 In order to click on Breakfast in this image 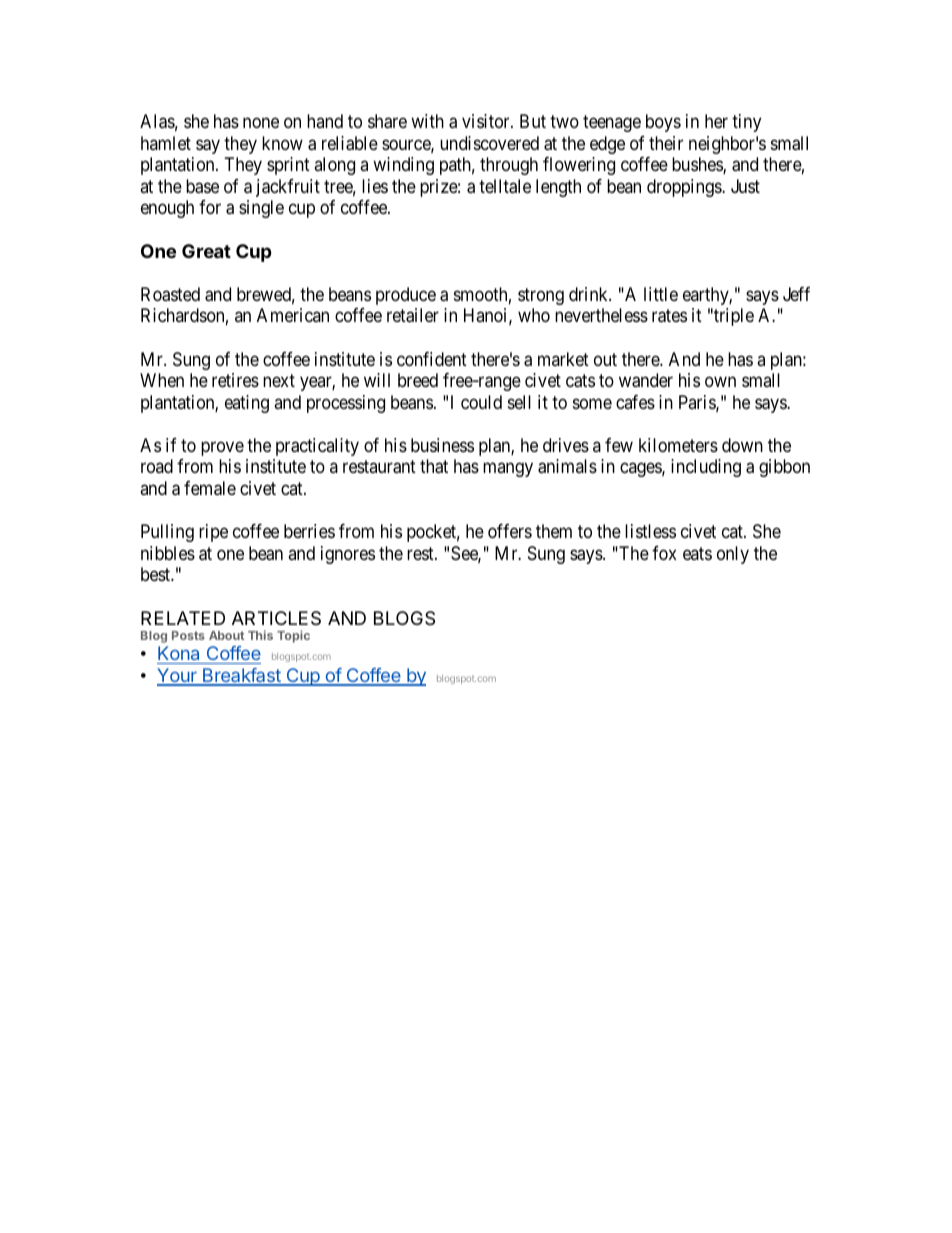, I will do `click(242, 676)`.
